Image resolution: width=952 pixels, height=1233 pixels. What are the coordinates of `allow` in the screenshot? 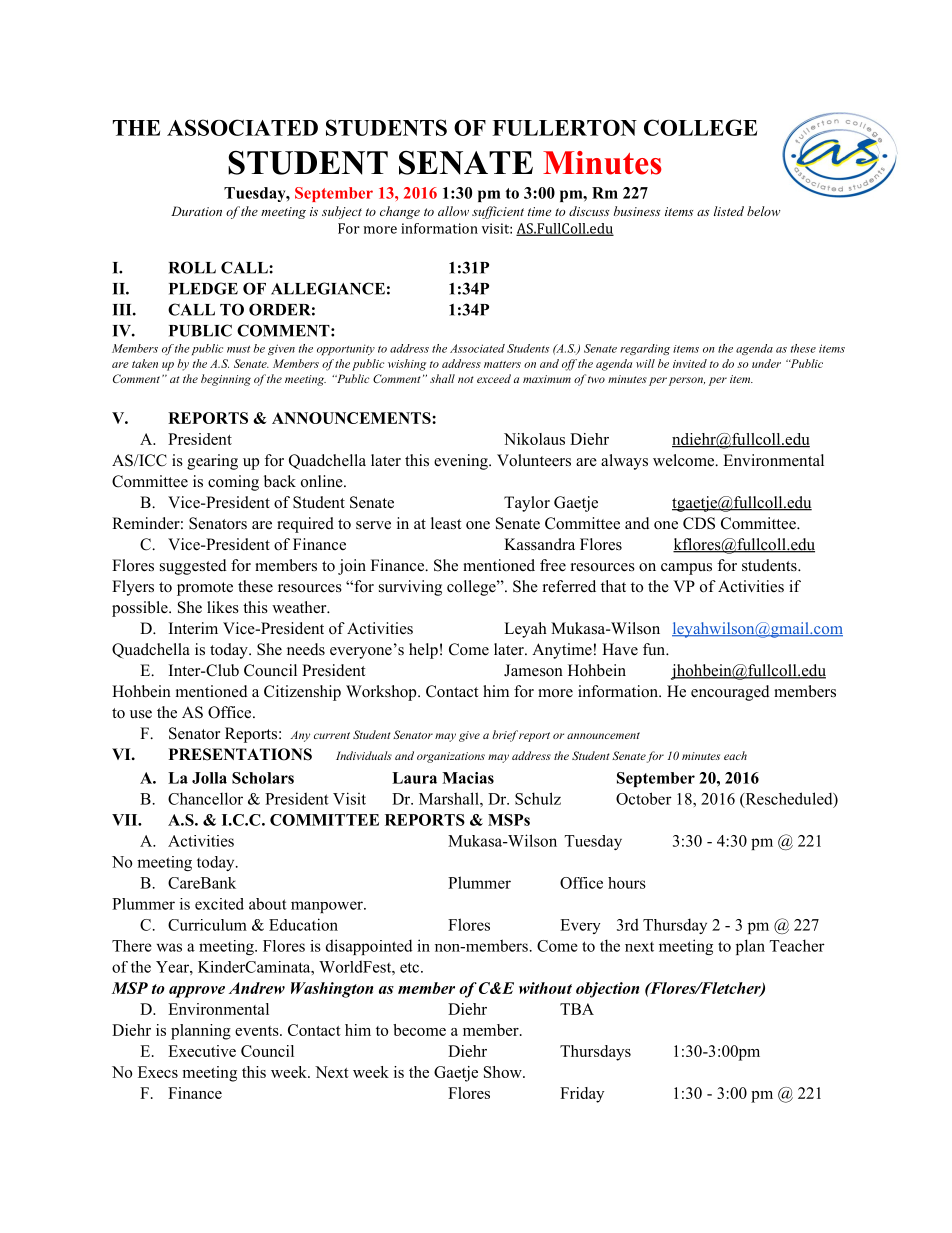 It's located at (453, 211).
